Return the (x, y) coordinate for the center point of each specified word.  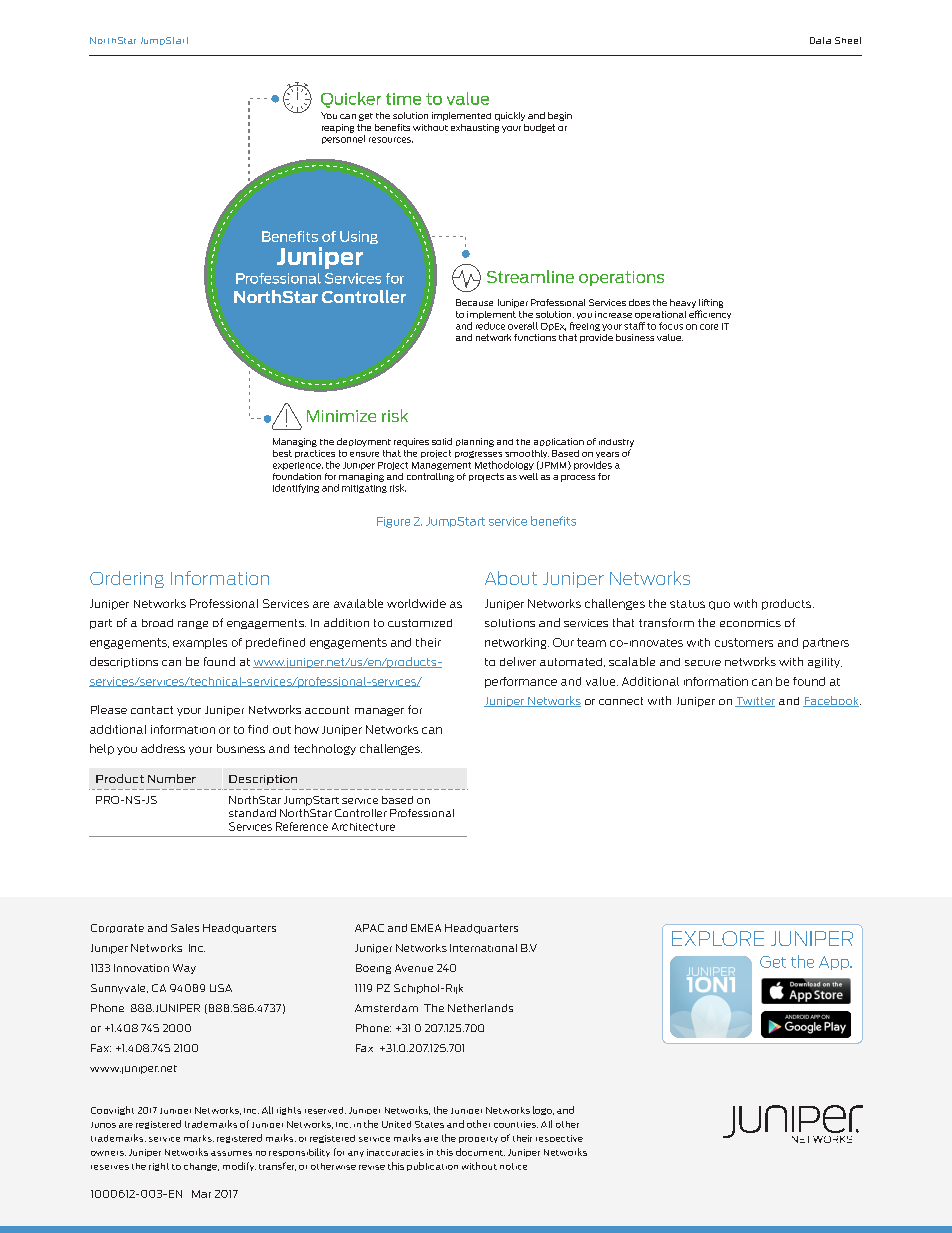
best (282, 453)
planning (475, 442)
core (709, 327)
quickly (510, 116)
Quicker (351, 100)
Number (172, 778)
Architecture (363, 827)
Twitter (755, 702)
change (201, 1167)
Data (820, 40)
